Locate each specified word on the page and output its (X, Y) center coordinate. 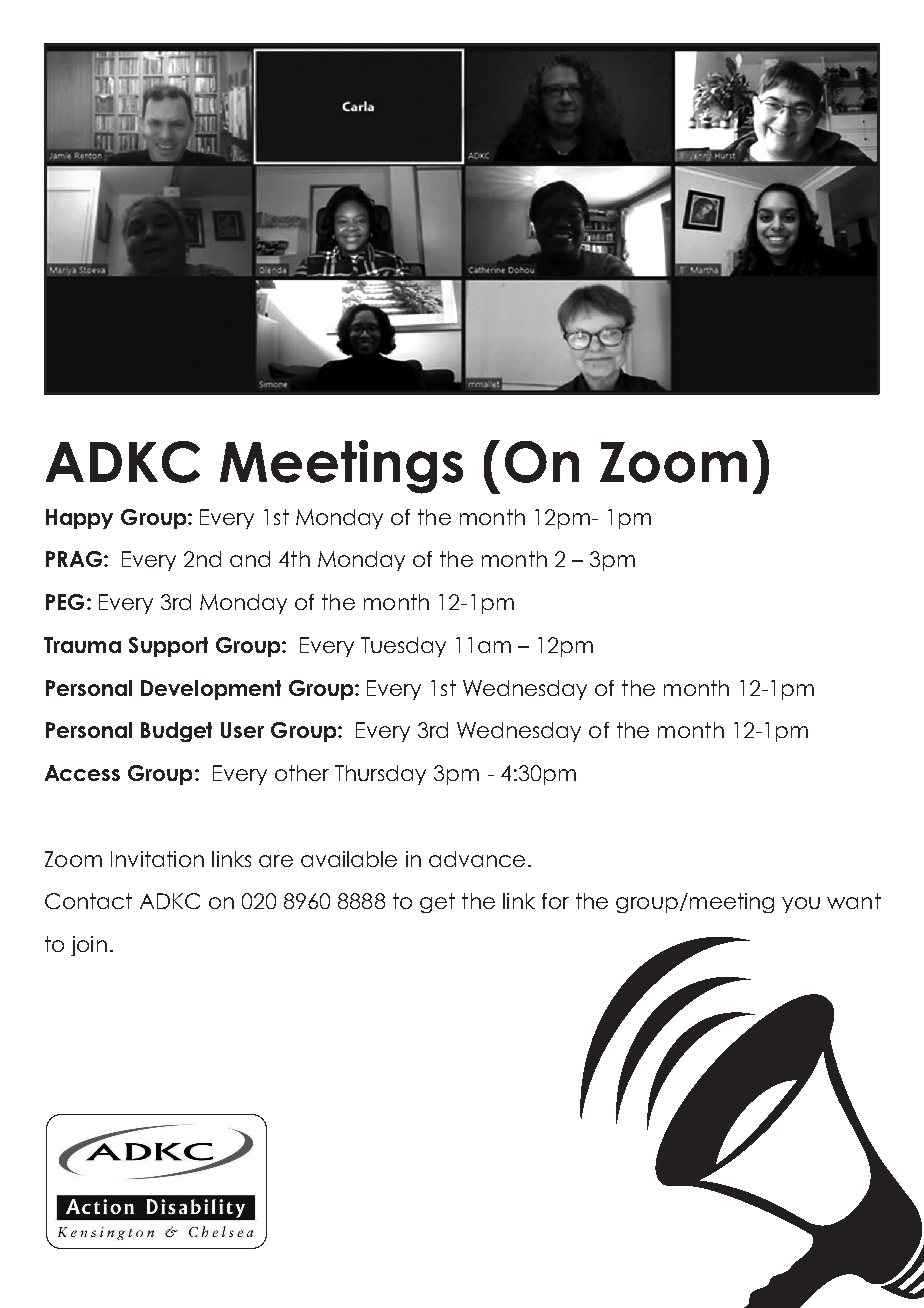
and (250, 559)
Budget (176, 732)
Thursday (380, 775)
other (302, 773)
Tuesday (403, 647)
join (89, 946)
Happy (79, 519)
